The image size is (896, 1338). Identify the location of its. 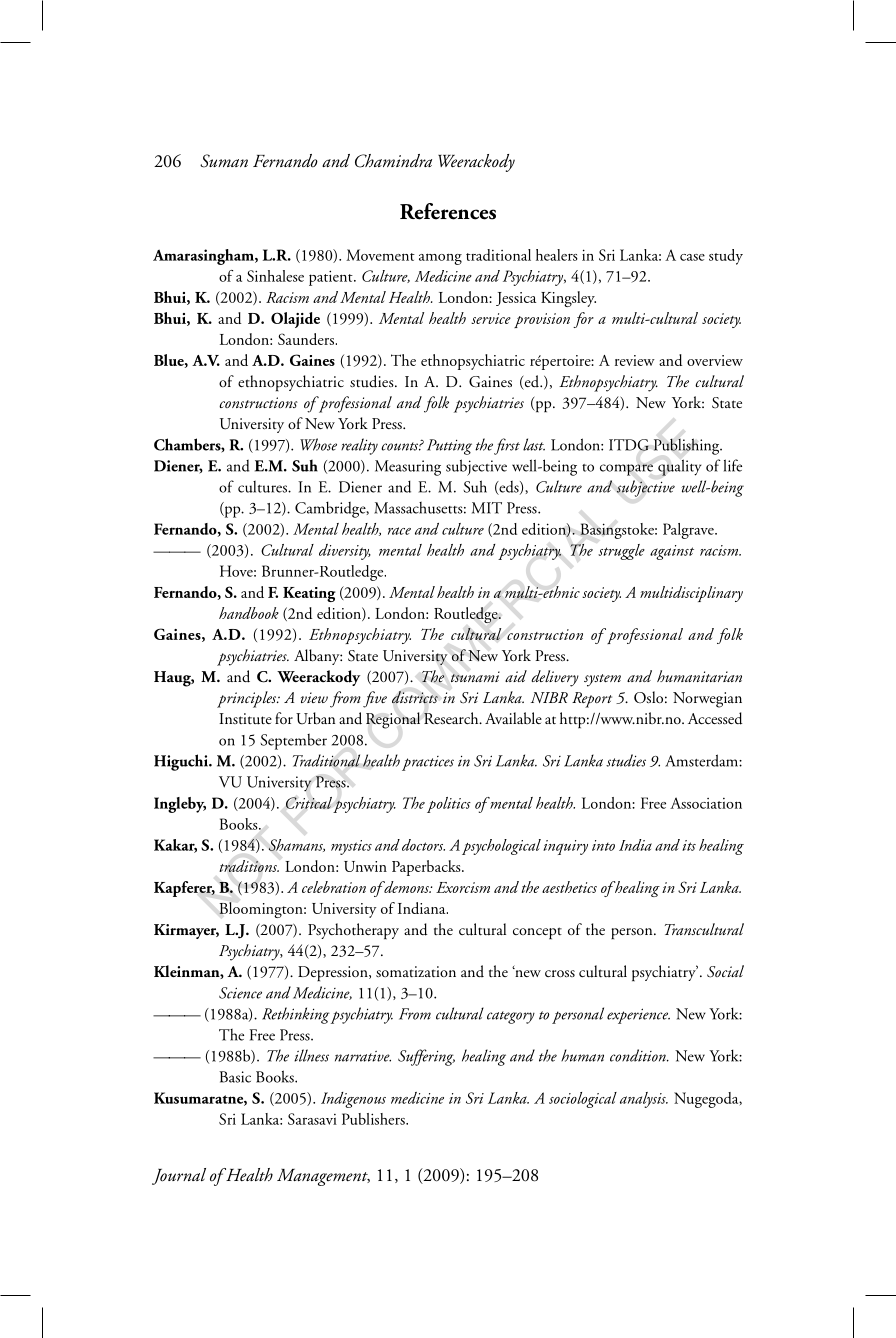
(689, 845).
